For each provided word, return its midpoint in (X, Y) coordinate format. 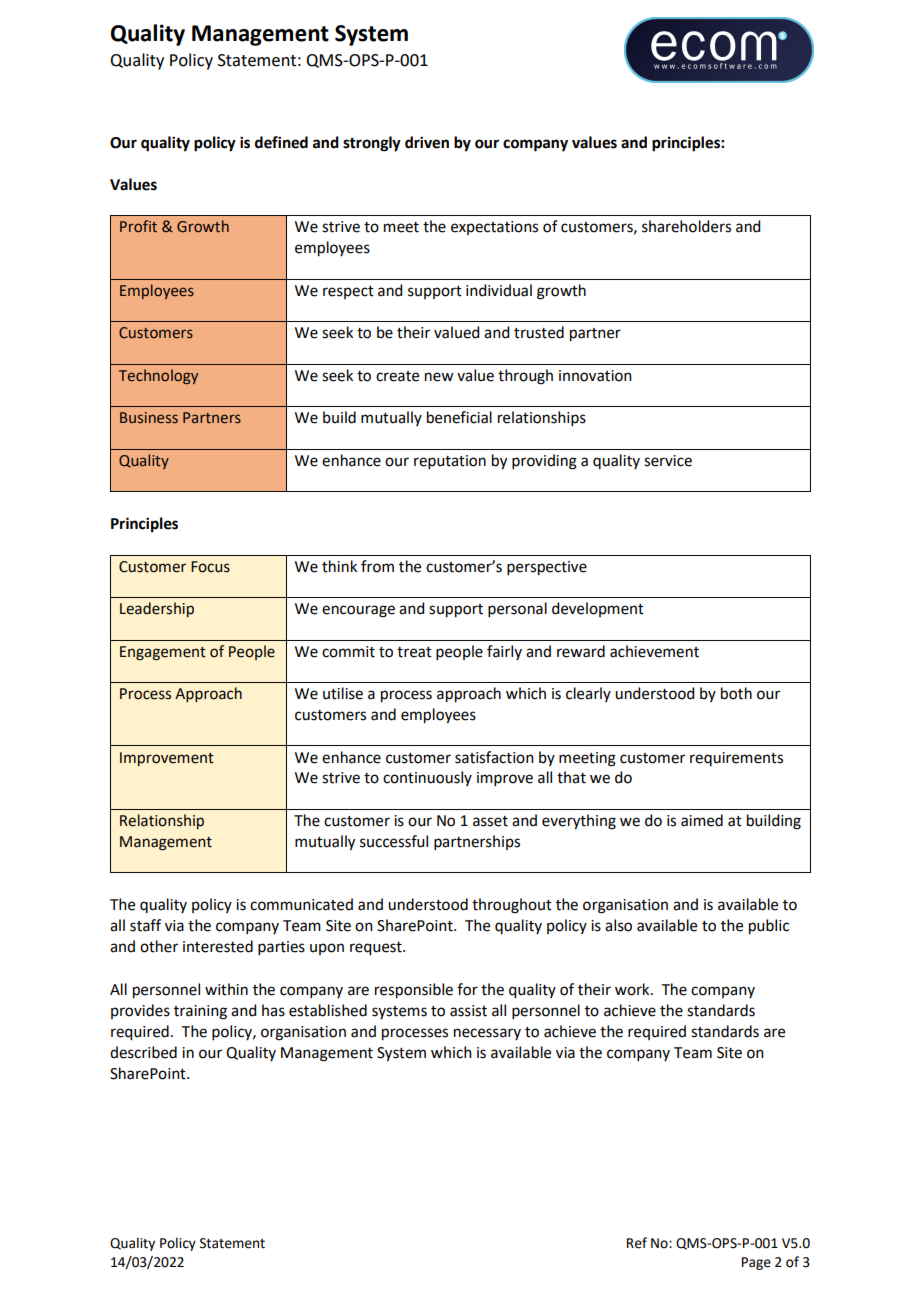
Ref (637, 1243)
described (143, 1052)
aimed (702, 820)
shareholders (686, 226)
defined (281, 142)
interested (218, 946)
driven (427, 142)
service (668, 461)
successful (394, 841)
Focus (210, 567)
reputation (450, 462)
